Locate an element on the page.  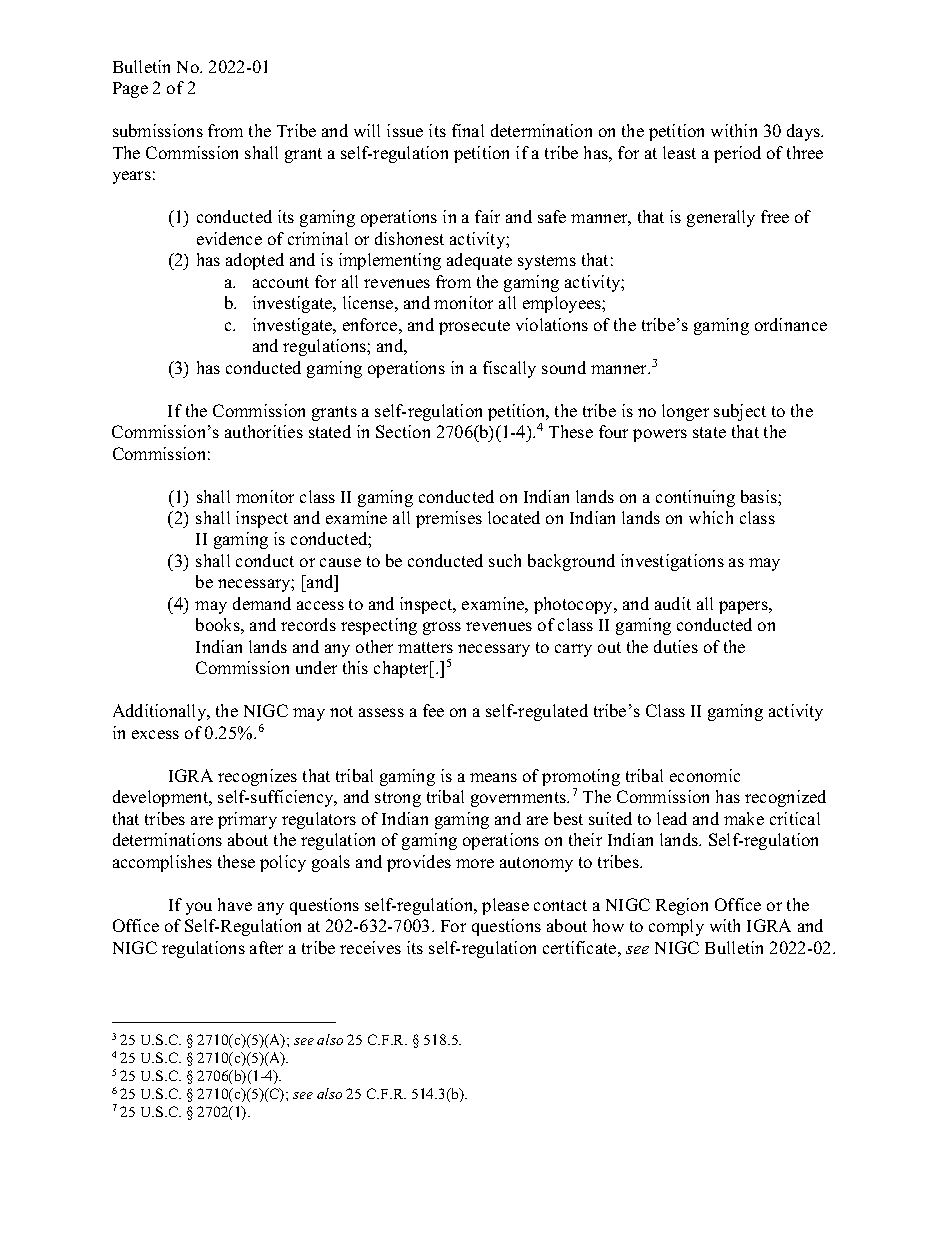
period is located at coordinates (737, 154).
